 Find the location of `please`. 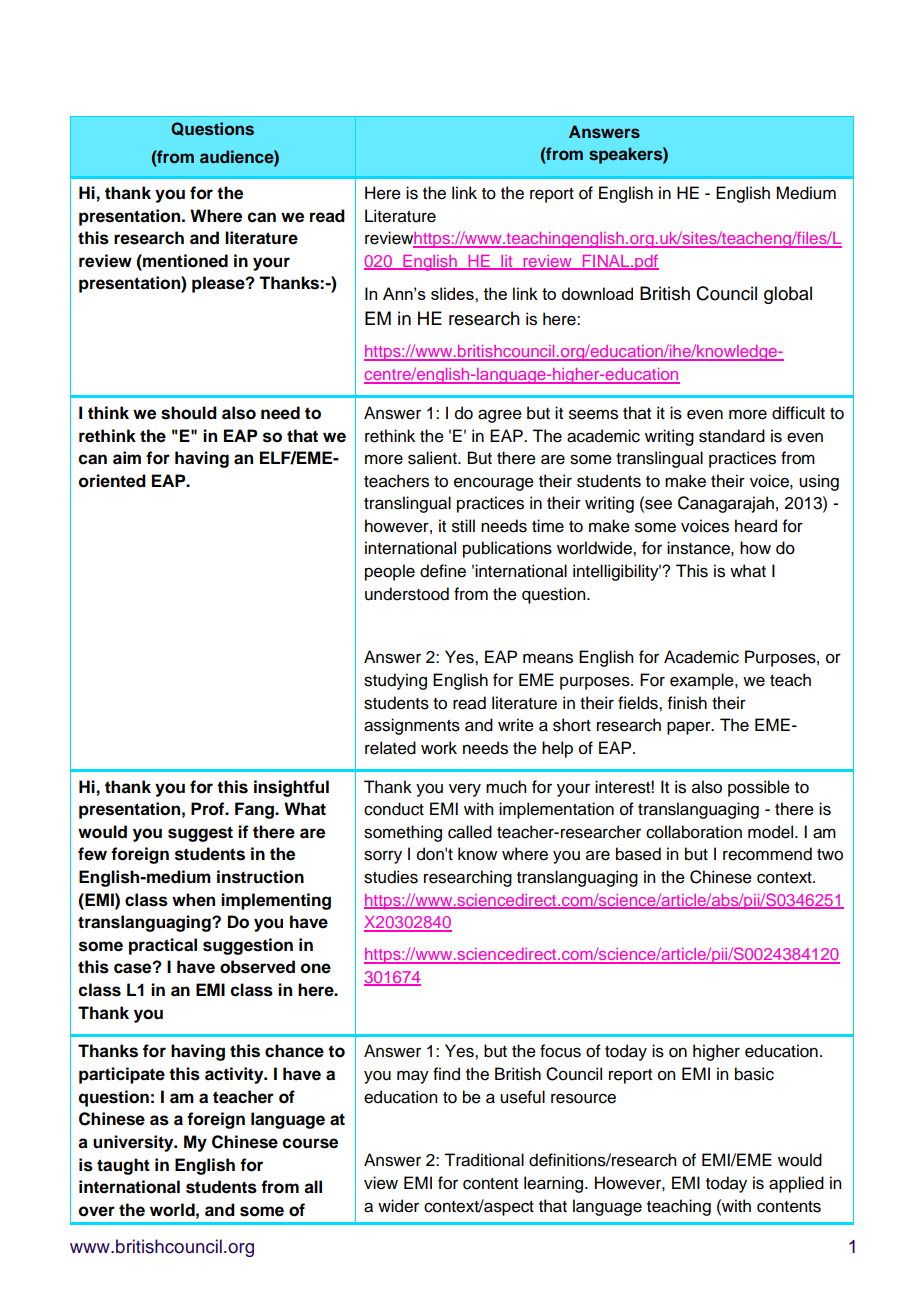

please is located at coordinates (219, 284).
